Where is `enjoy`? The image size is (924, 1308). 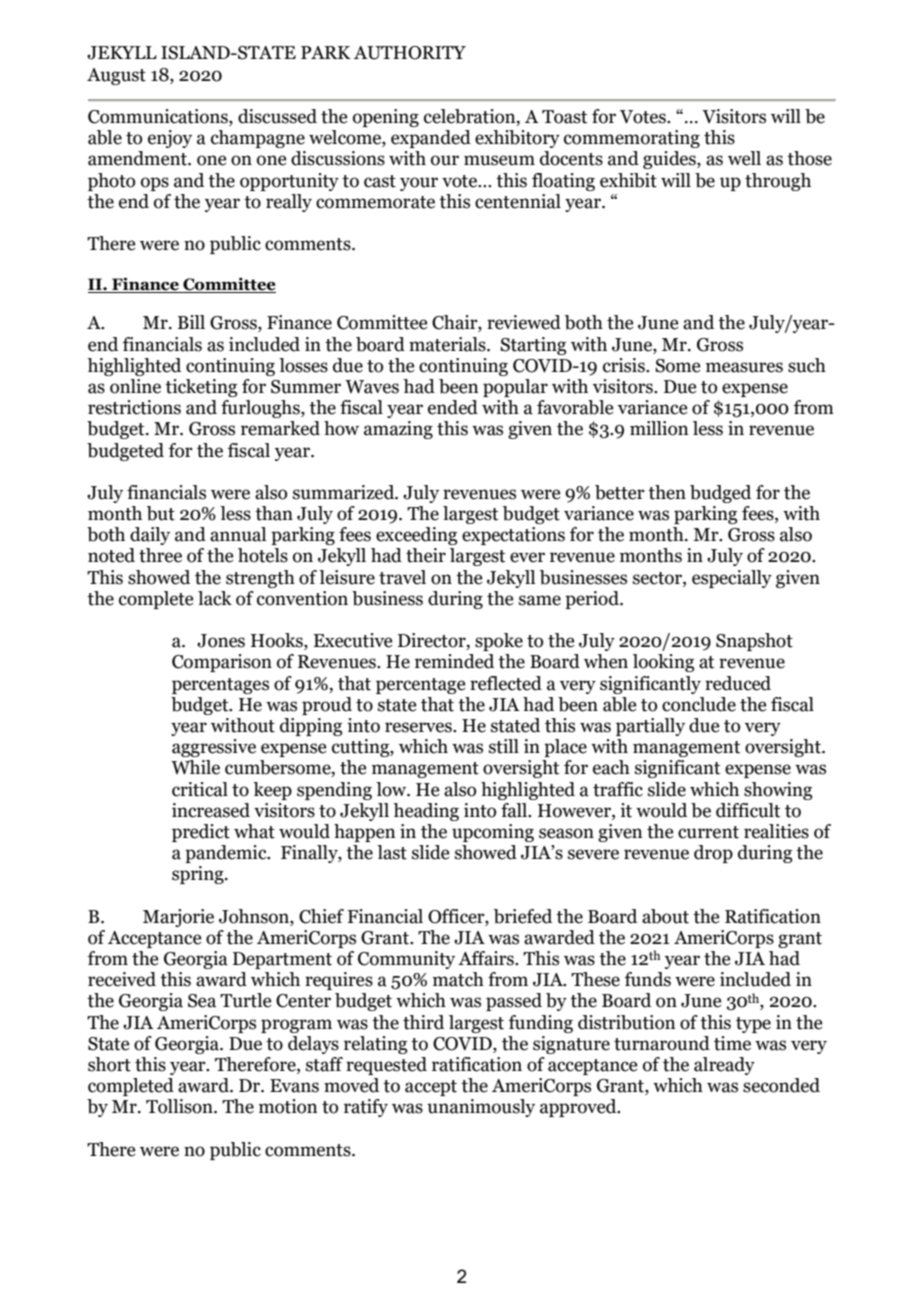 enjoy is located at coordinates (170, 139).
